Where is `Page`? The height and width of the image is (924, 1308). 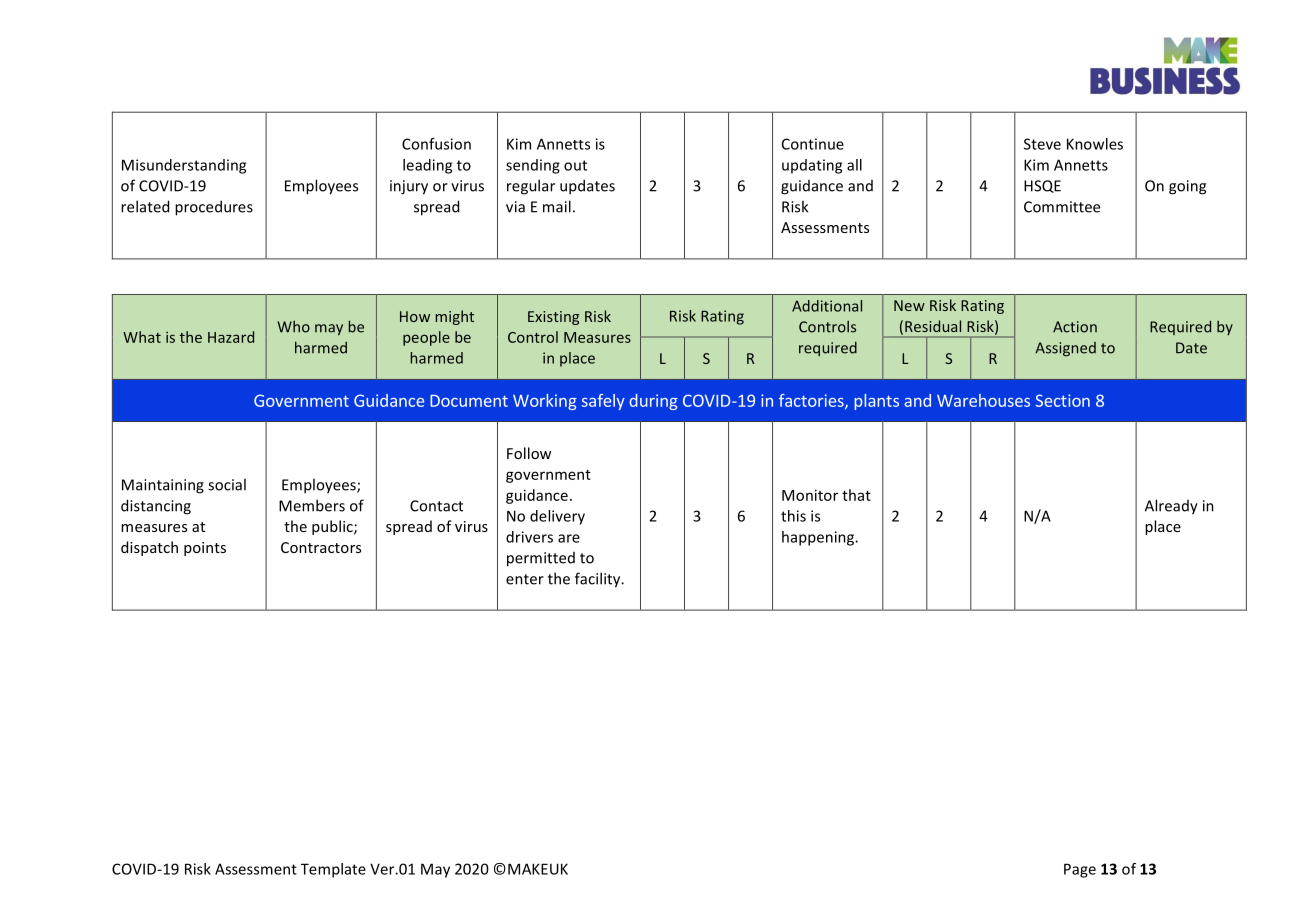 Page is located at coordinates (1080, 870).
